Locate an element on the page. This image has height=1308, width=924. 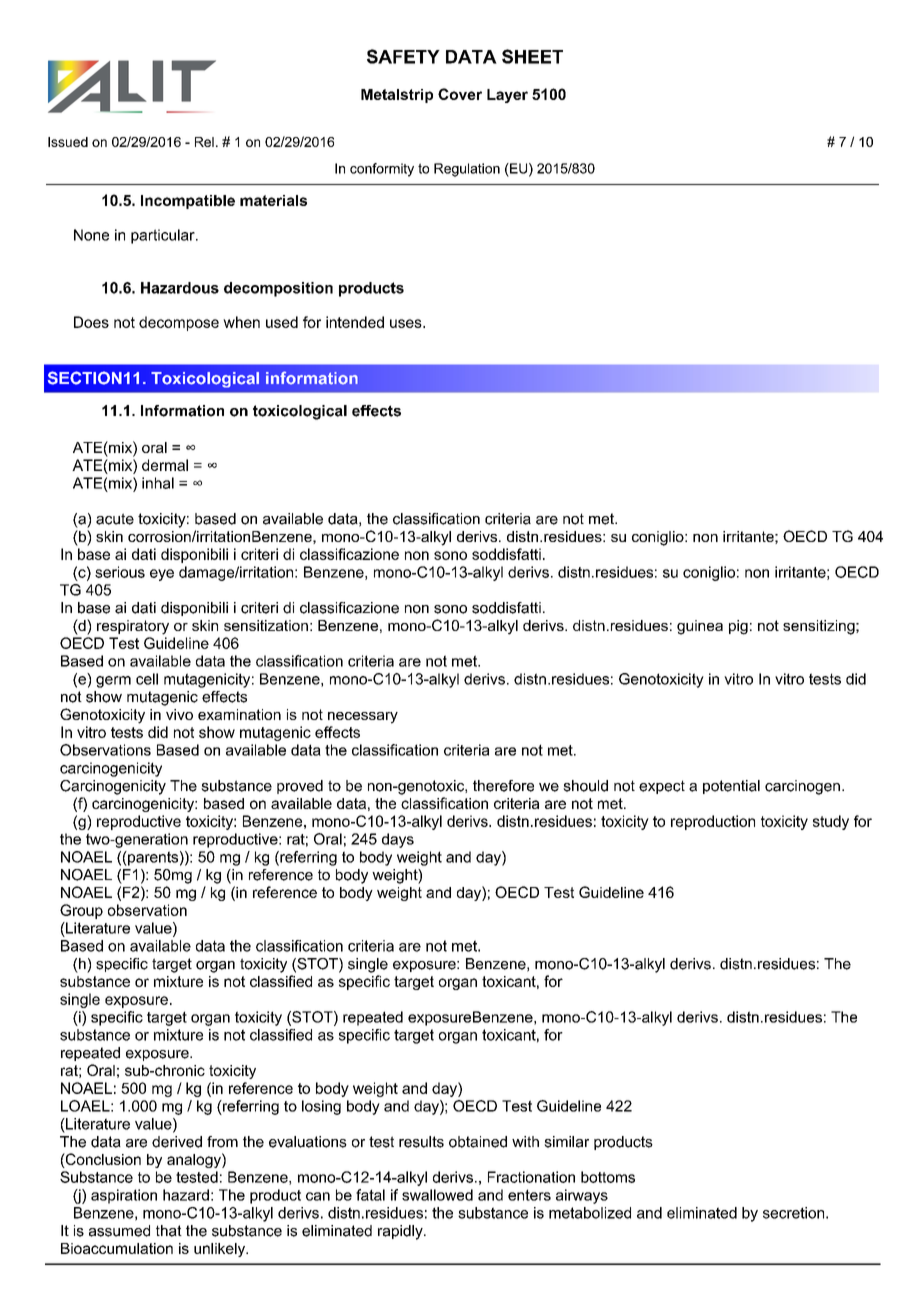
potential is located at coordinates (731, 787).
